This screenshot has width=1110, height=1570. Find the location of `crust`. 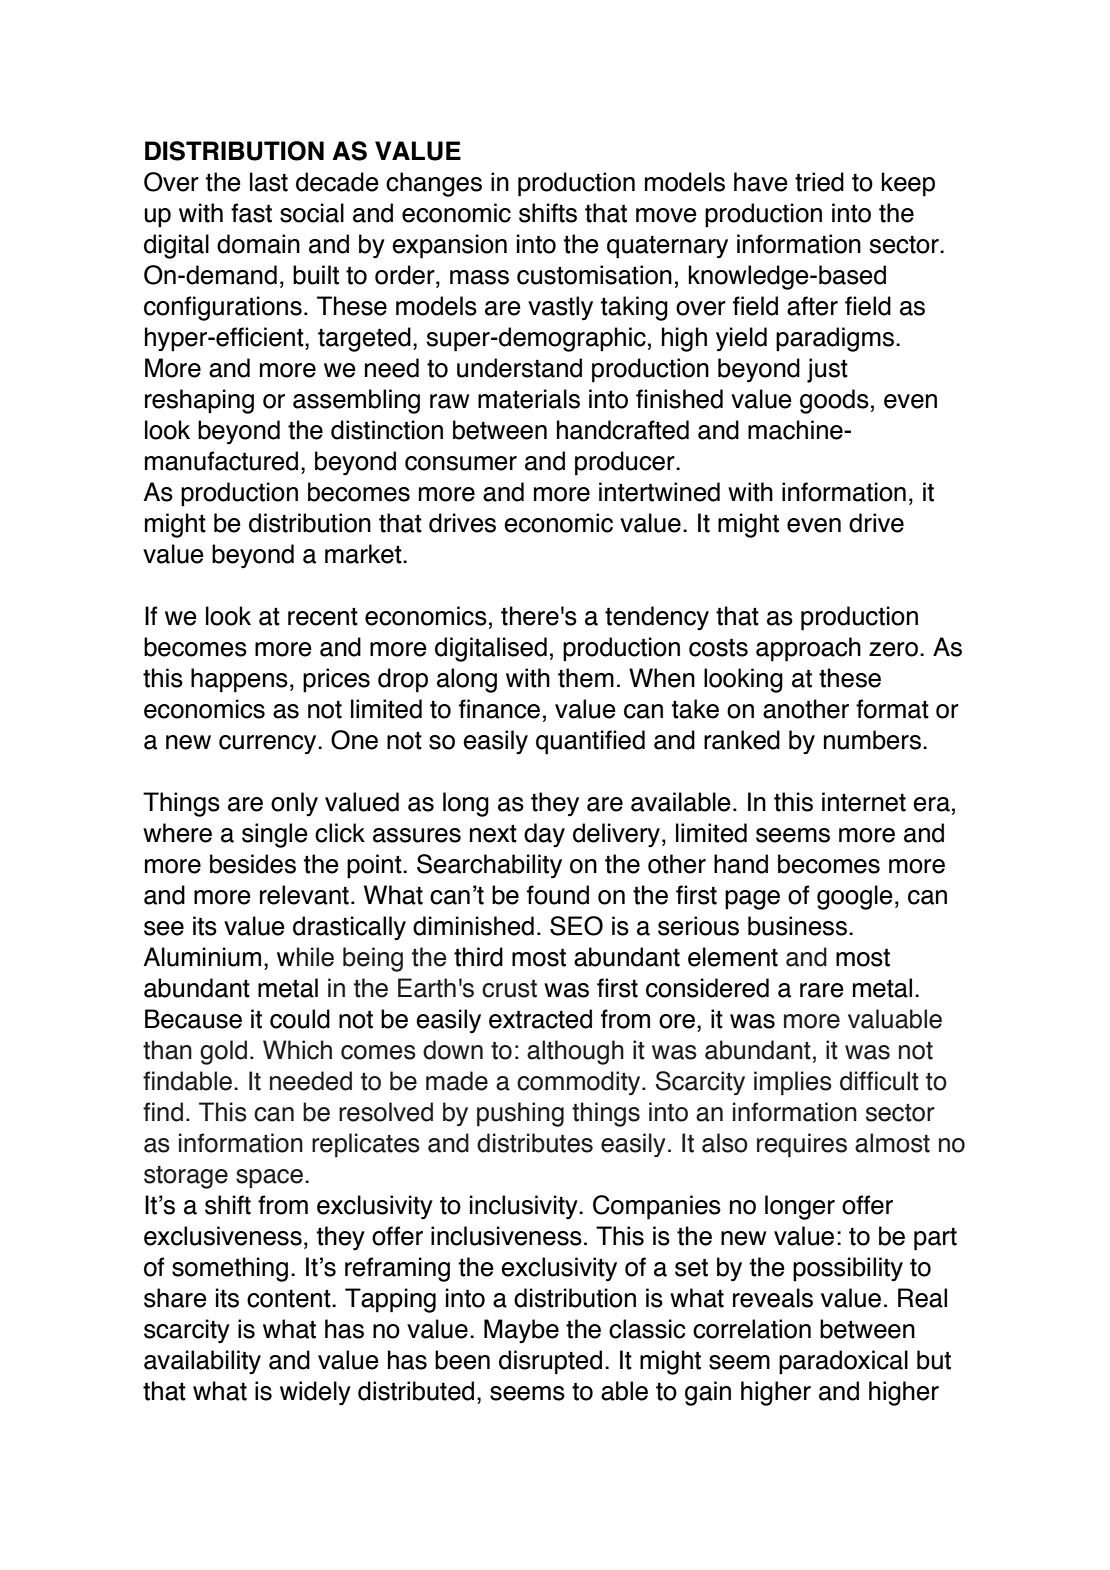

crust is located at coordinates (509, 989).
